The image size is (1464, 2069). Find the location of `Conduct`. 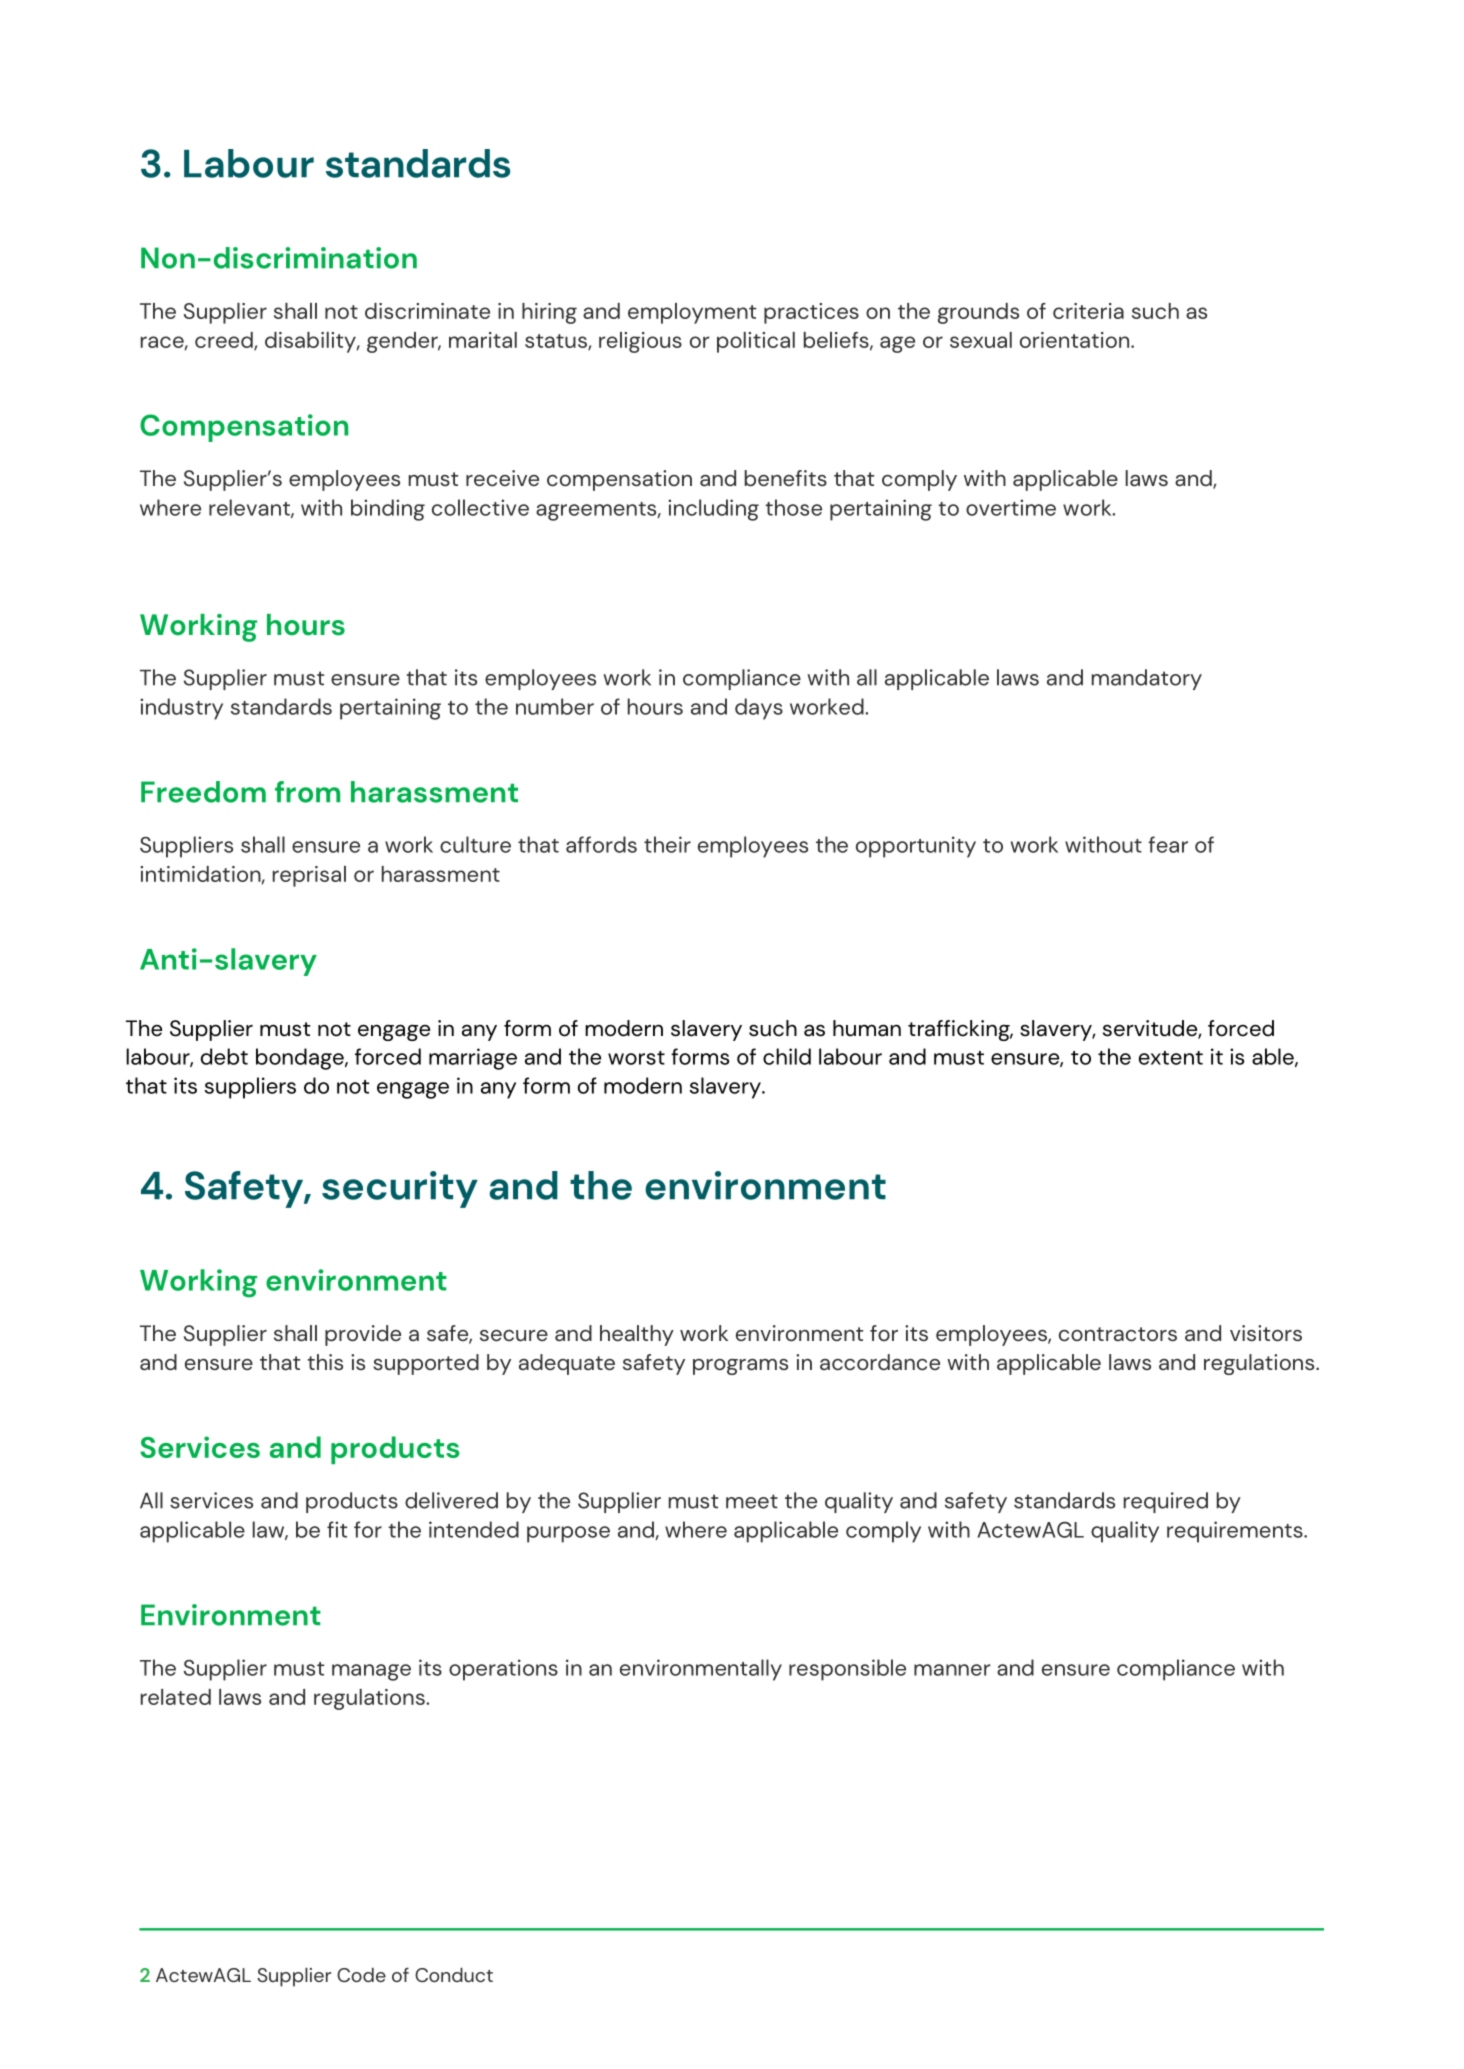

Conduct is located at coordinates (454, 1975).
